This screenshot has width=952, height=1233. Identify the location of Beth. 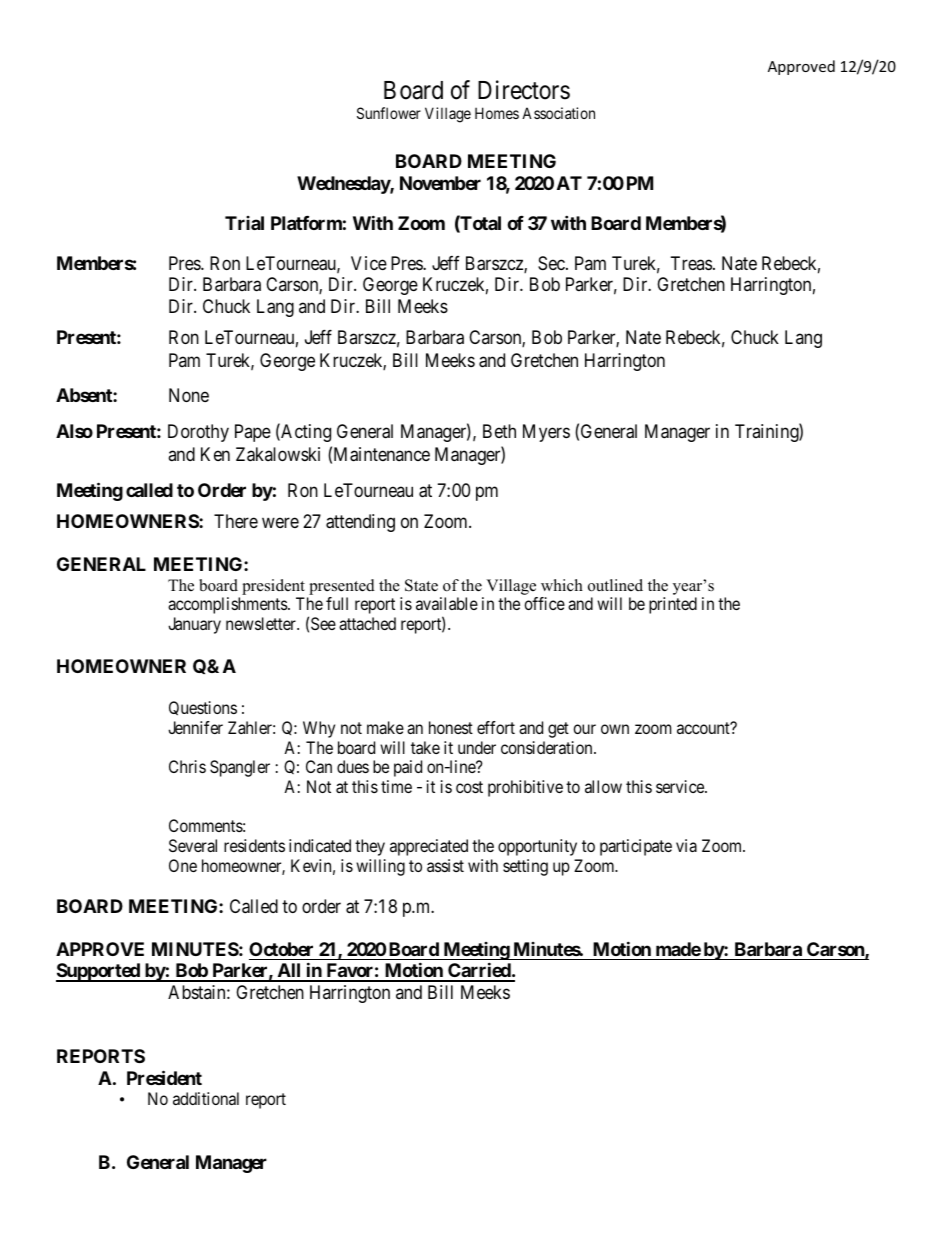
(499, 431).
